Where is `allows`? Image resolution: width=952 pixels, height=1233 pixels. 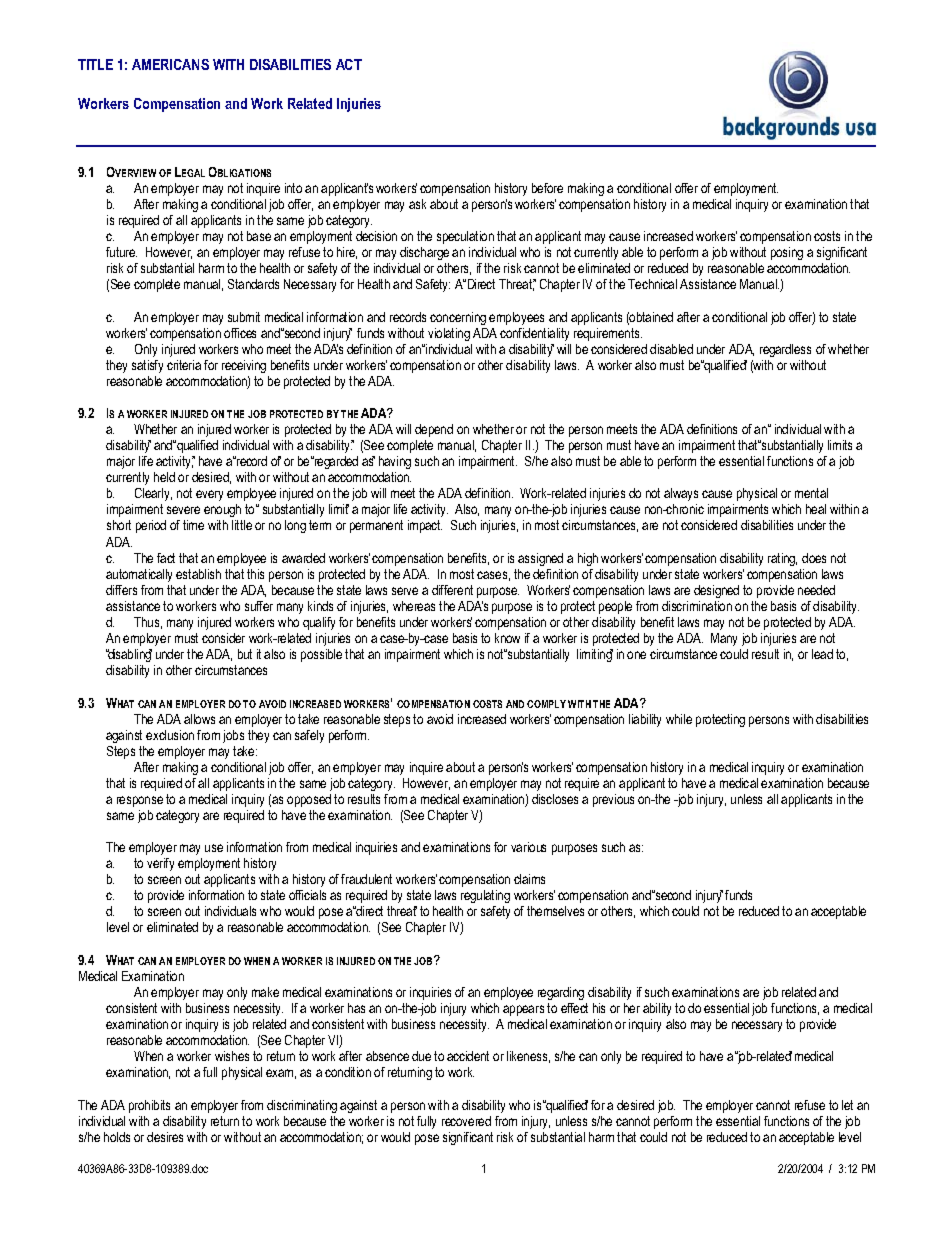
allows is located at coordinates (199, 719).
